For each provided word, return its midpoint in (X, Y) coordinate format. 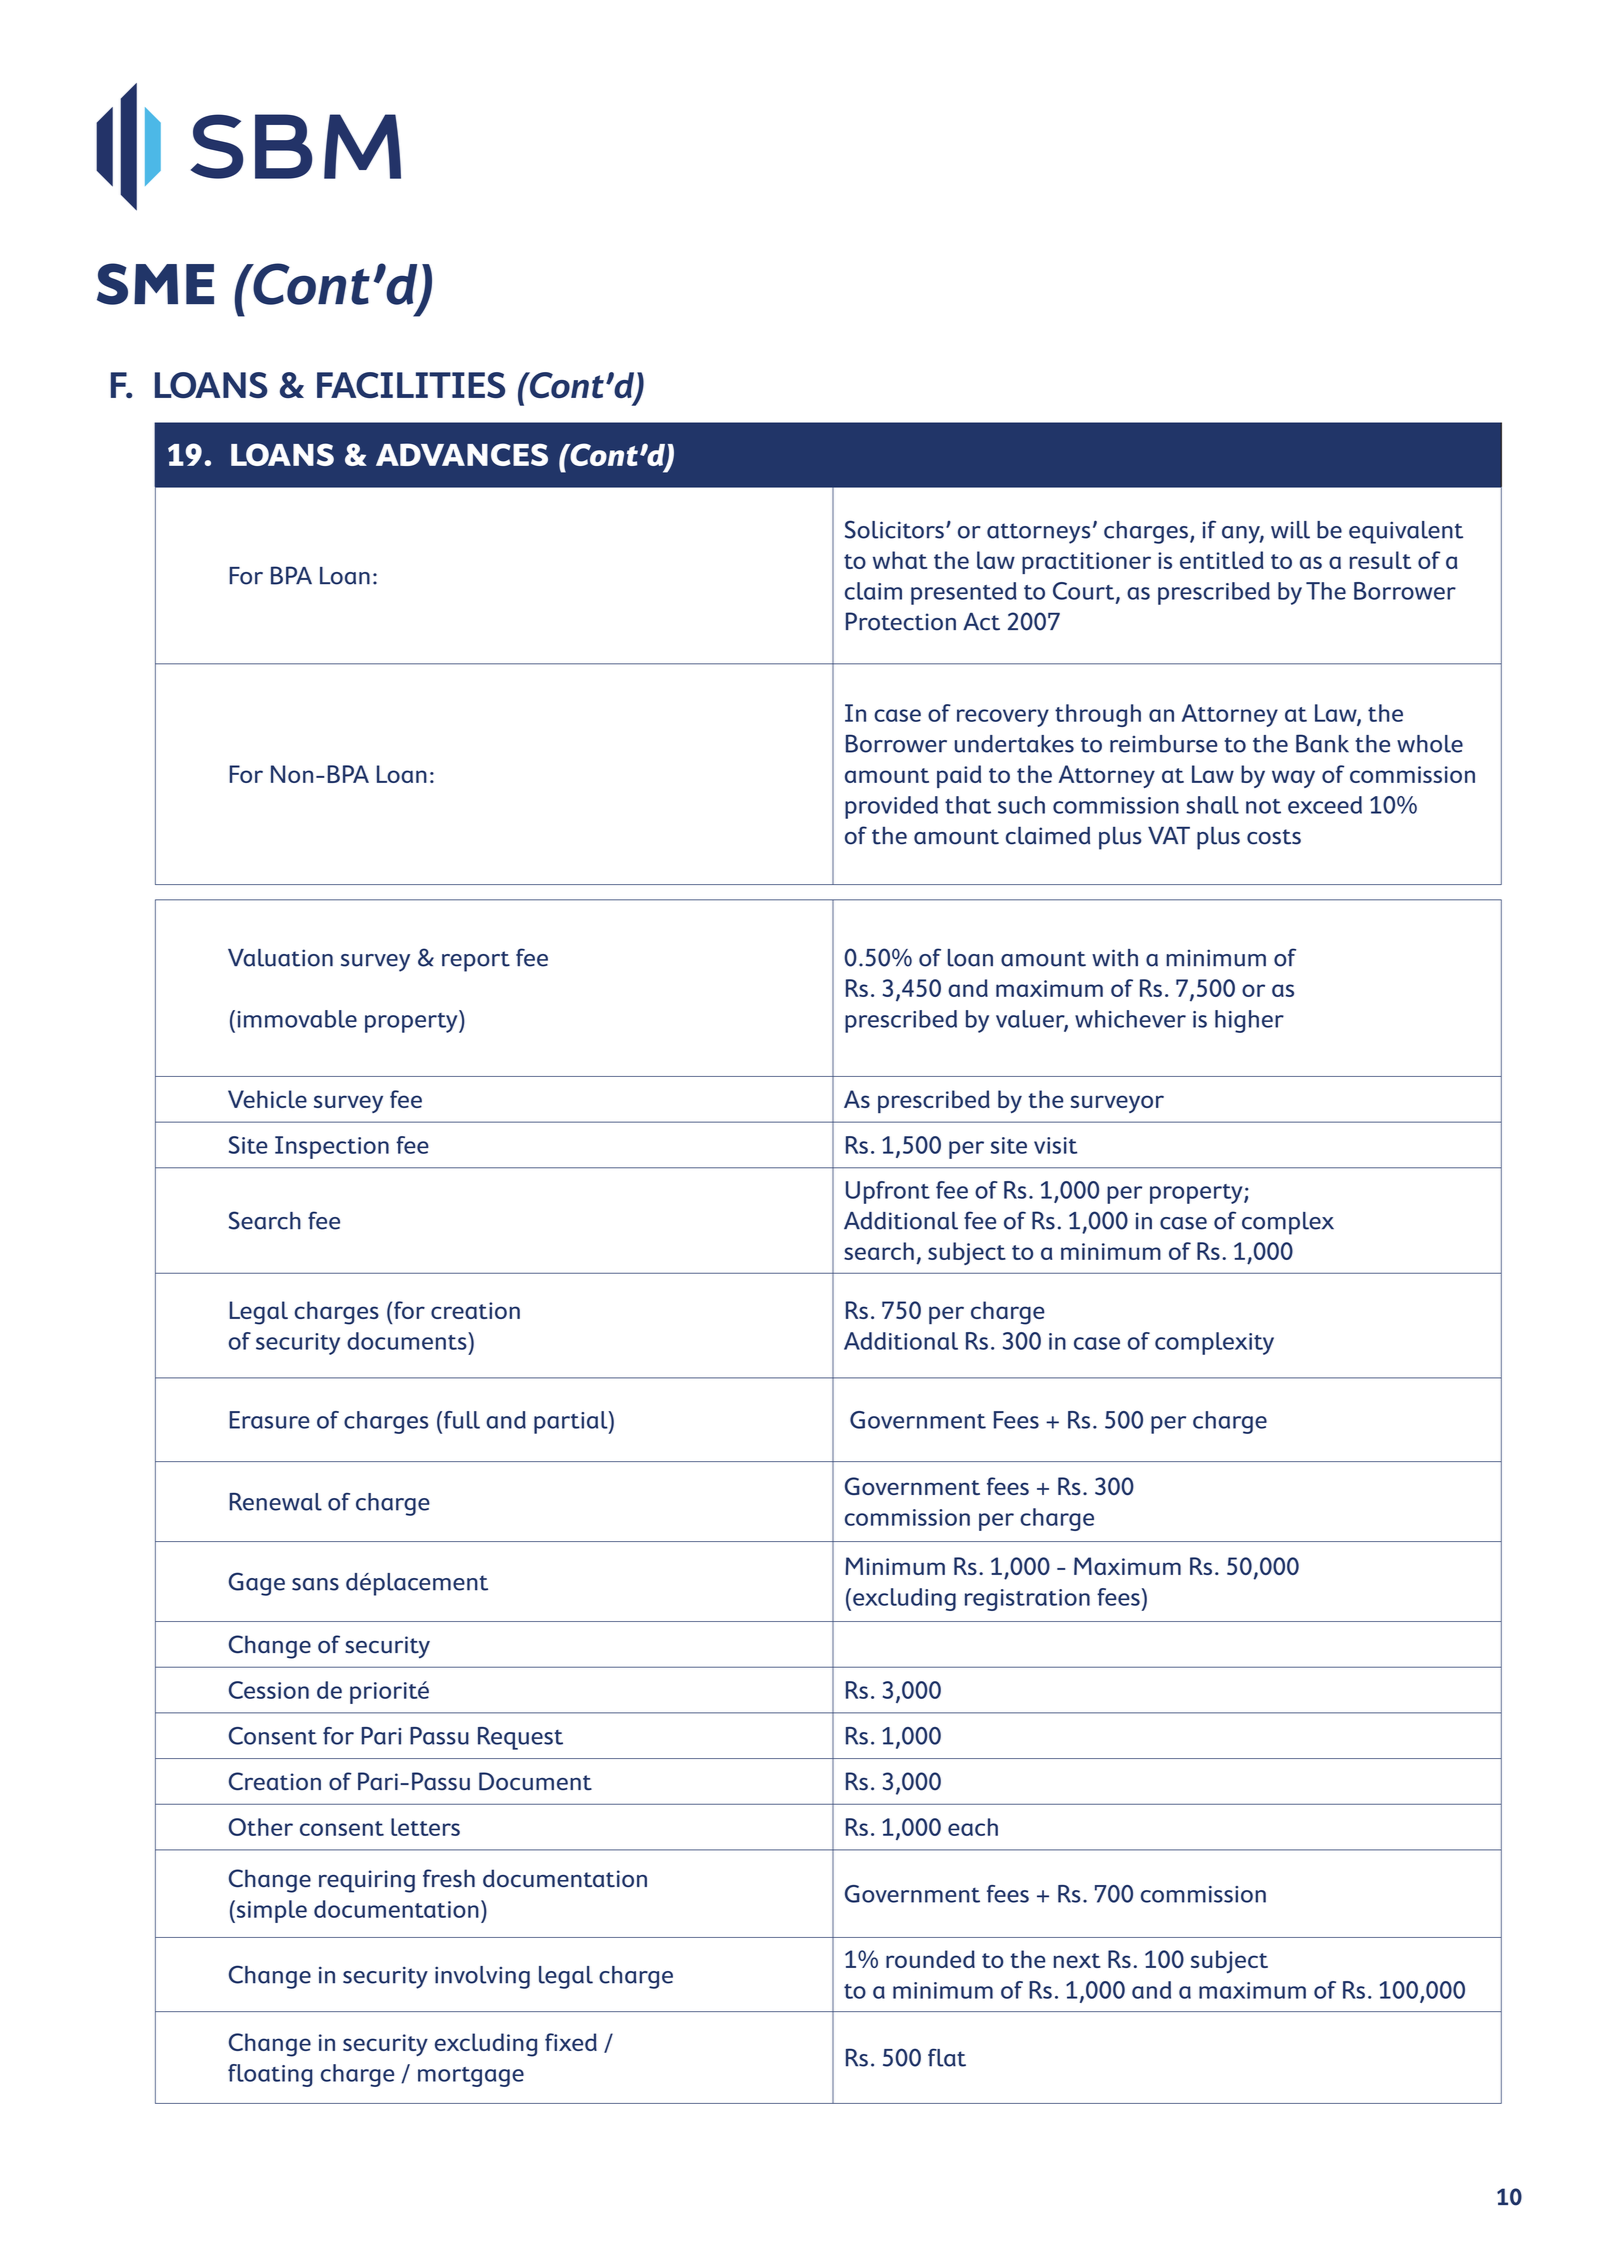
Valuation (280, 958)
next (1077, 1960)
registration (1027, 1600)
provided (891, 807)
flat (947, 2057)
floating (270, 2075)
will (1290, 530)
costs (1274, 837)
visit (1055, 1145)
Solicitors (894, 529)
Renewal (276, 1502)
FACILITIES (411, 385)
